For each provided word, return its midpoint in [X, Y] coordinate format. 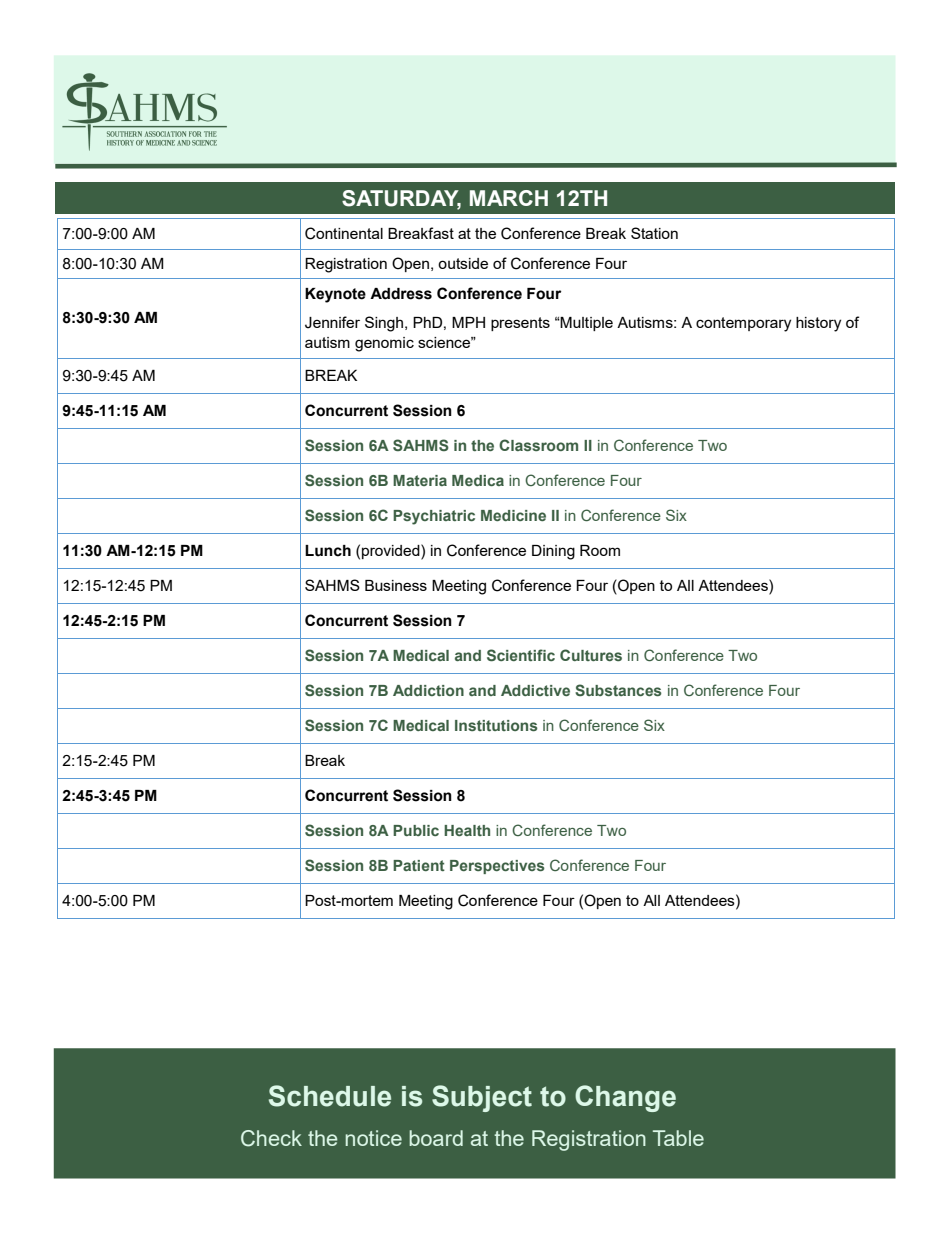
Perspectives [497, 867]
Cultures [591, 655]
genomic [384, 344]
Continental [344, 233]
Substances [618, 690]
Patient [419, 865]
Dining [553, 552]
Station [654, 233]
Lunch [328, 551]
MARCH [509, 198]
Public [416, 830]
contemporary [743, 324]
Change [625, 1098]
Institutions [496, 725]
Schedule [330, 1096]
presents [520, 324]
